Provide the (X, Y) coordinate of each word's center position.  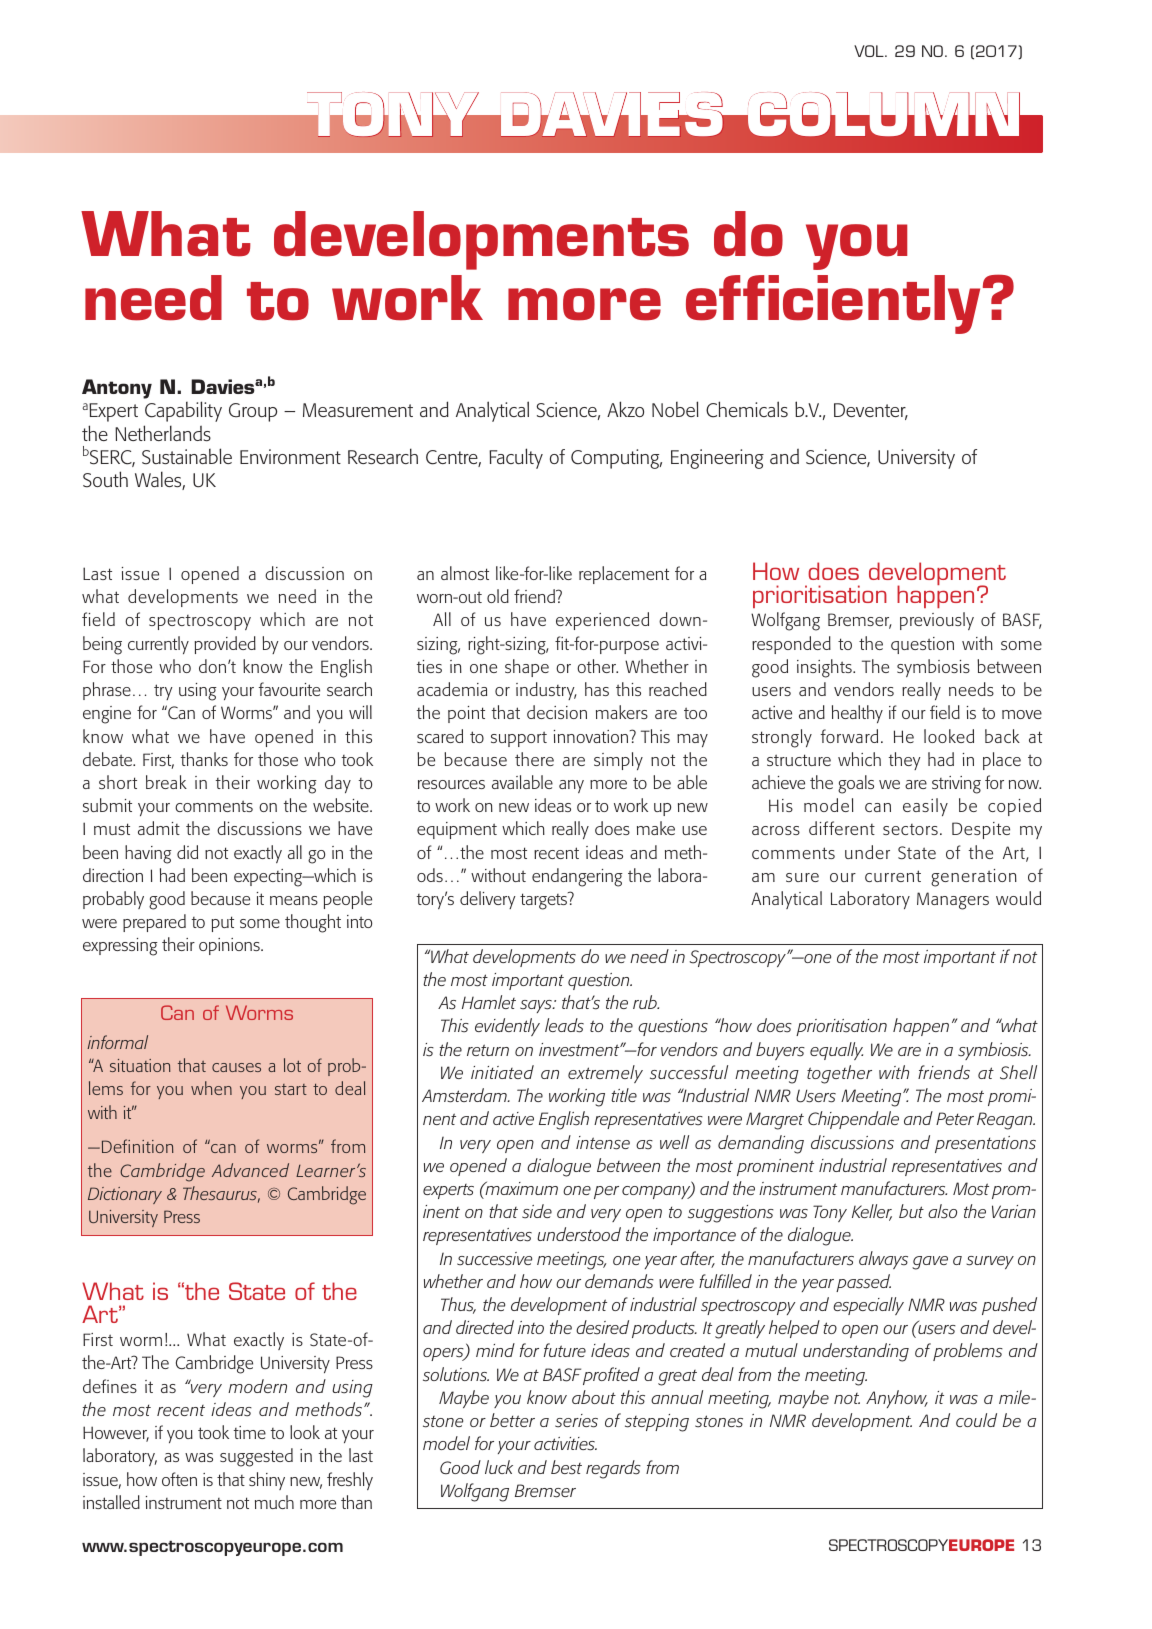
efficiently (835, 304)
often (179, 1479)
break (166, 782)
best (566, 1467)
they (905, 761)
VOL (870, 51)
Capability (183, 411)
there (534, 759)
